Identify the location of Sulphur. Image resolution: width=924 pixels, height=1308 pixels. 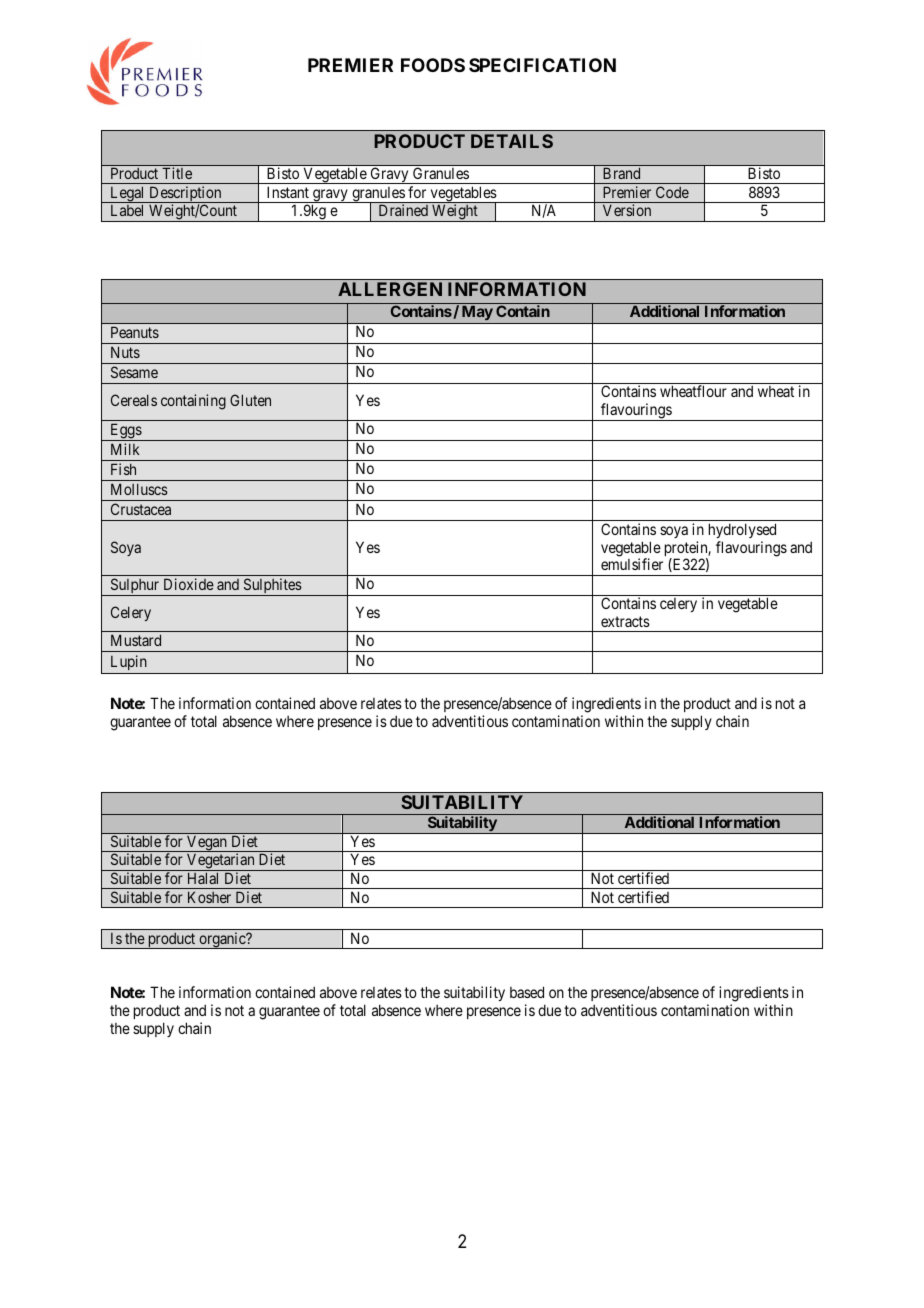
(135, 587).
